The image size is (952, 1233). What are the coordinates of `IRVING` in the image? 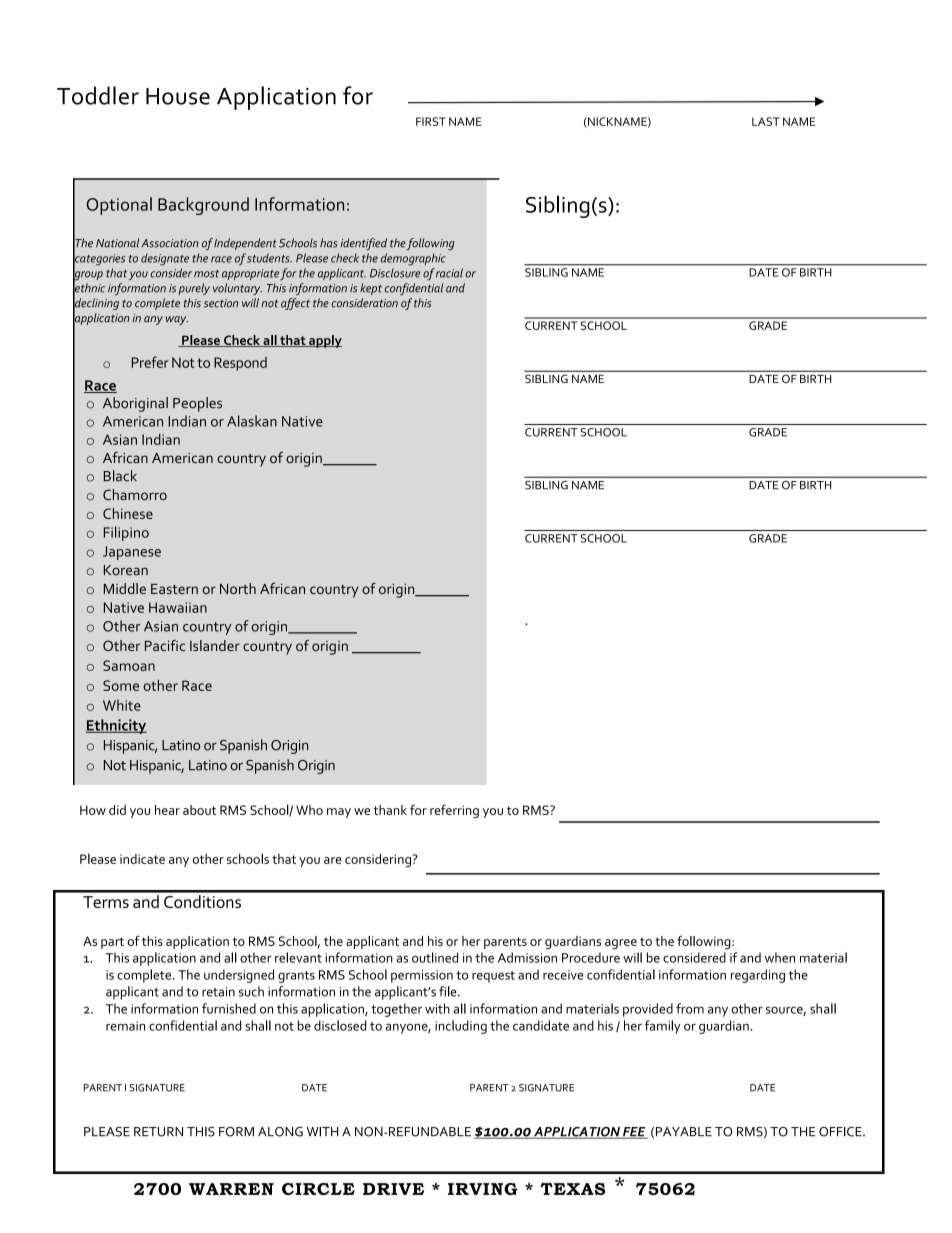 It's located at (483, 1189).
